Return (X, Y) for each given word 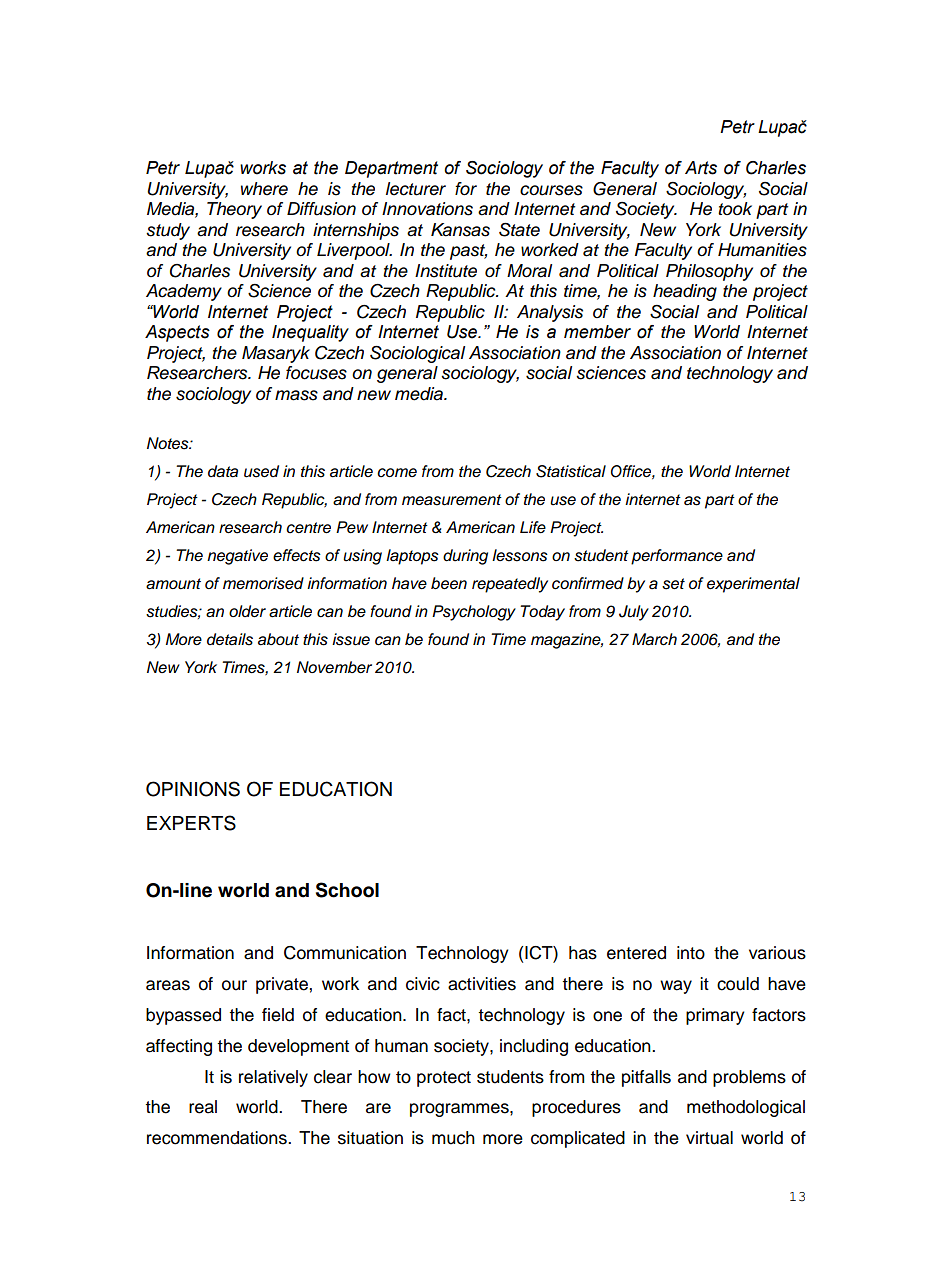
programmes (460, 1110)
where (264, 189)
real (203, 1107)
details (230, 639)
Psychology (474, 613)
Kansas (460, 230)
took (735, 208)
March (654, 639)
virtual (709, 1138)
